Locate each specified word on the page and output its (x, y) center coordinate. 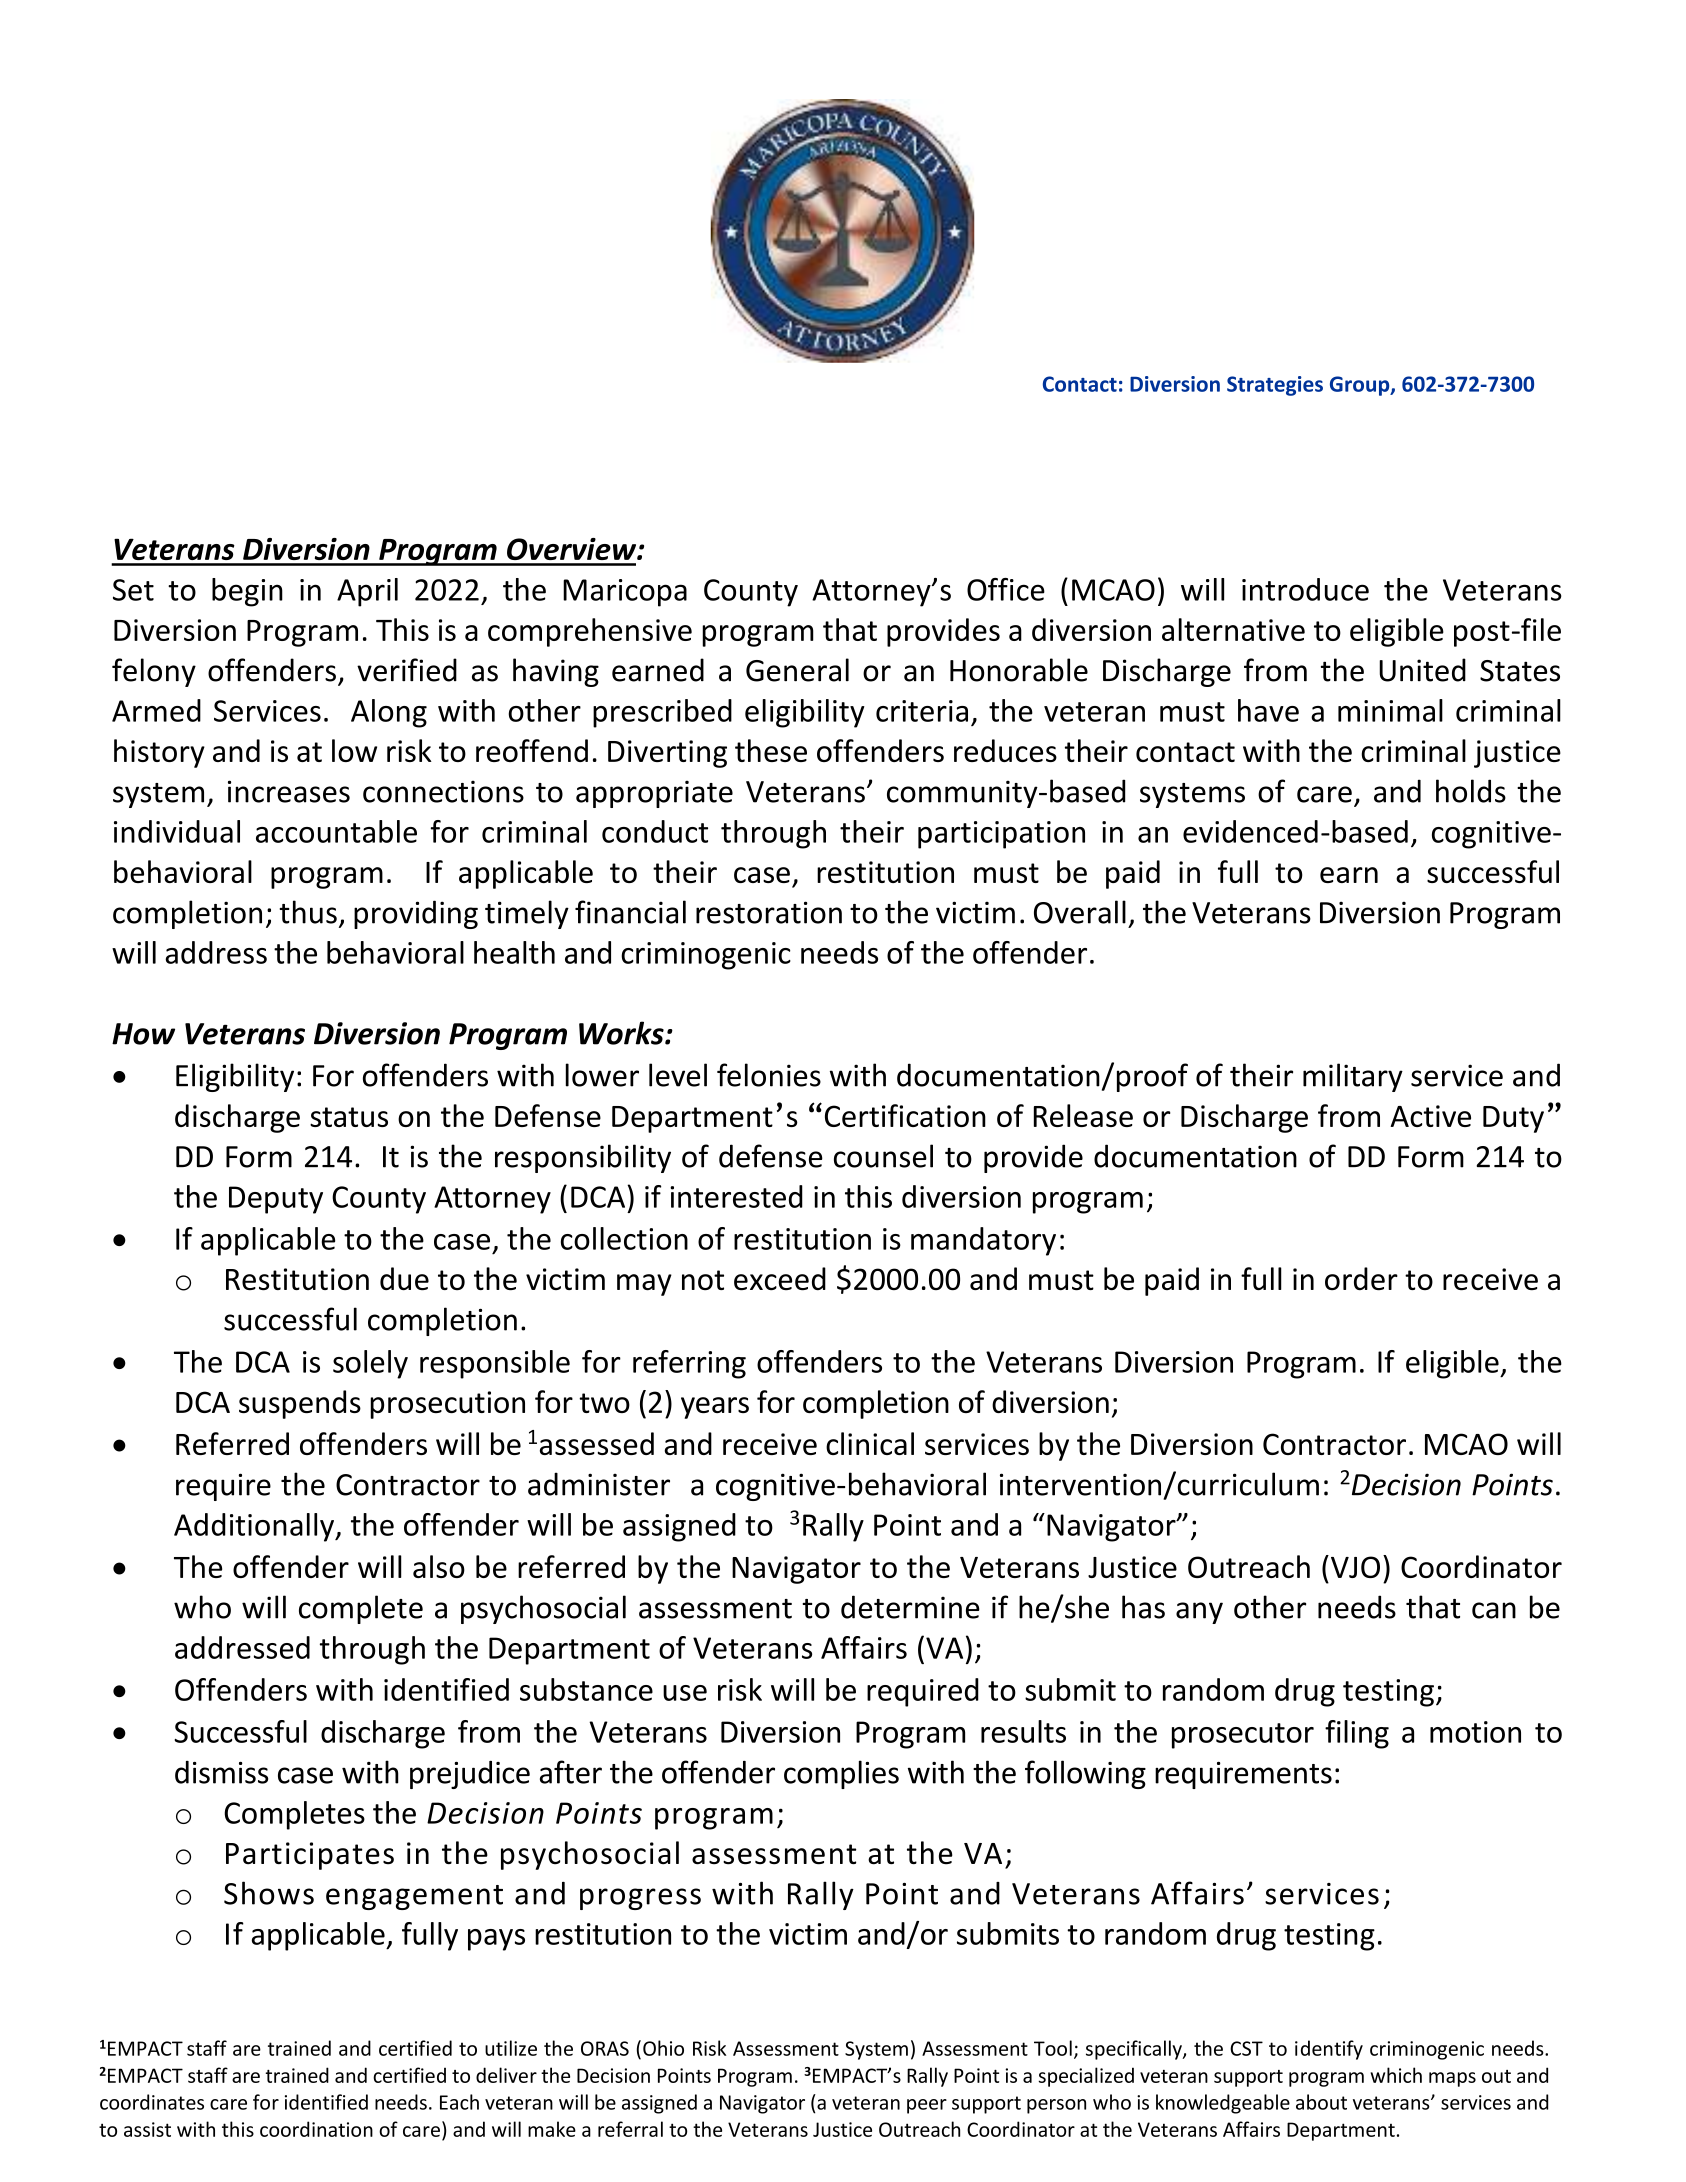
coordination (316, 2129)
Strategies (1275, 386)
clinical (870, 1443)
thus (308, 912)
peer (927, 2106)
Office (1006, 589)
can (1494, 1610)
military (1353, 1077)
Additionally (255, 1527)
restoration (769, 912)
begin (247, 592)
